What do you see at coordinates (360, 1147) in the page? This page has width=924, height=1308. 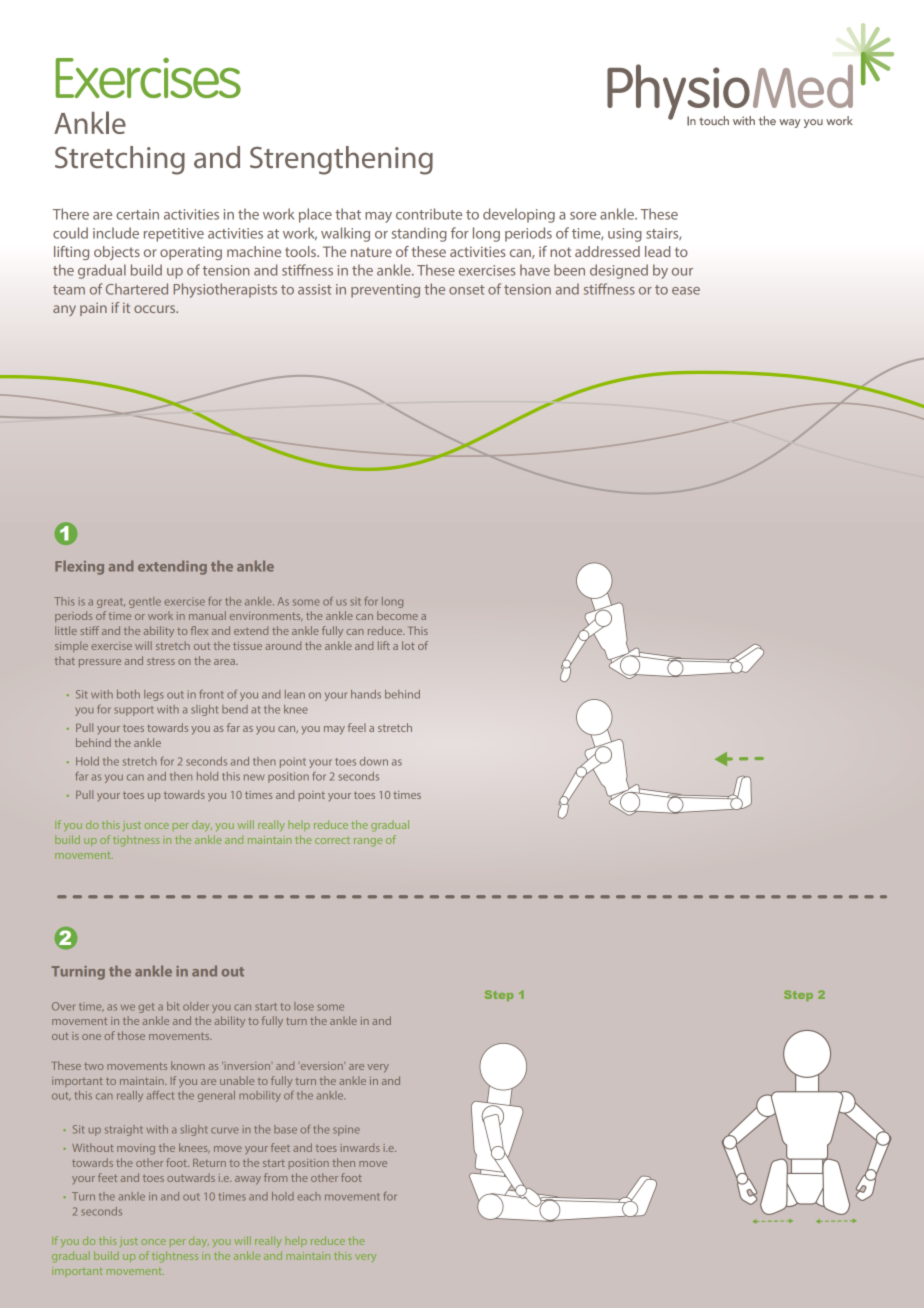 I see `inwards` at bounding box center [360, 1147].
